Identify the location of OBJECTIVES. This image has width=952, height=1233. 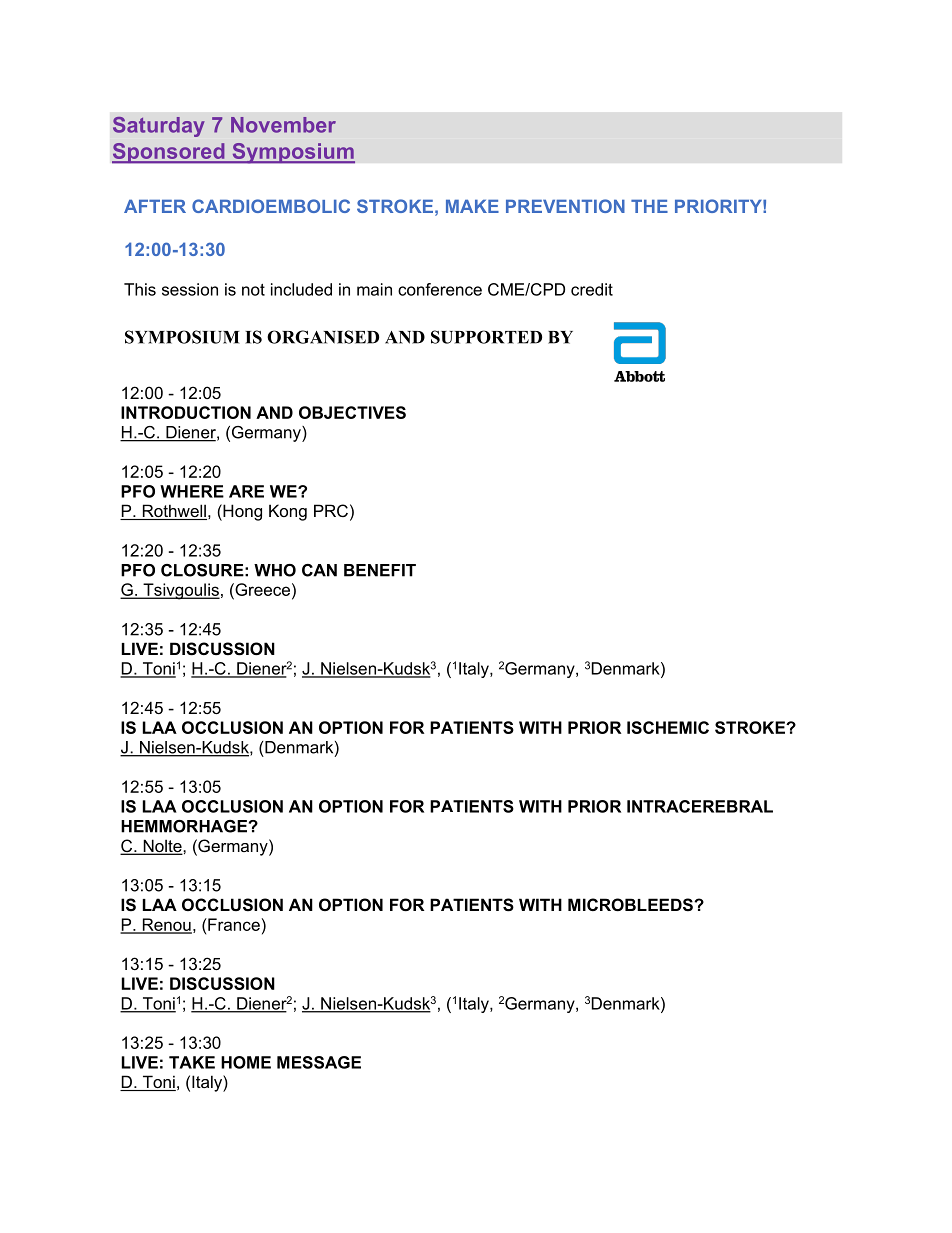
(352, 412).
